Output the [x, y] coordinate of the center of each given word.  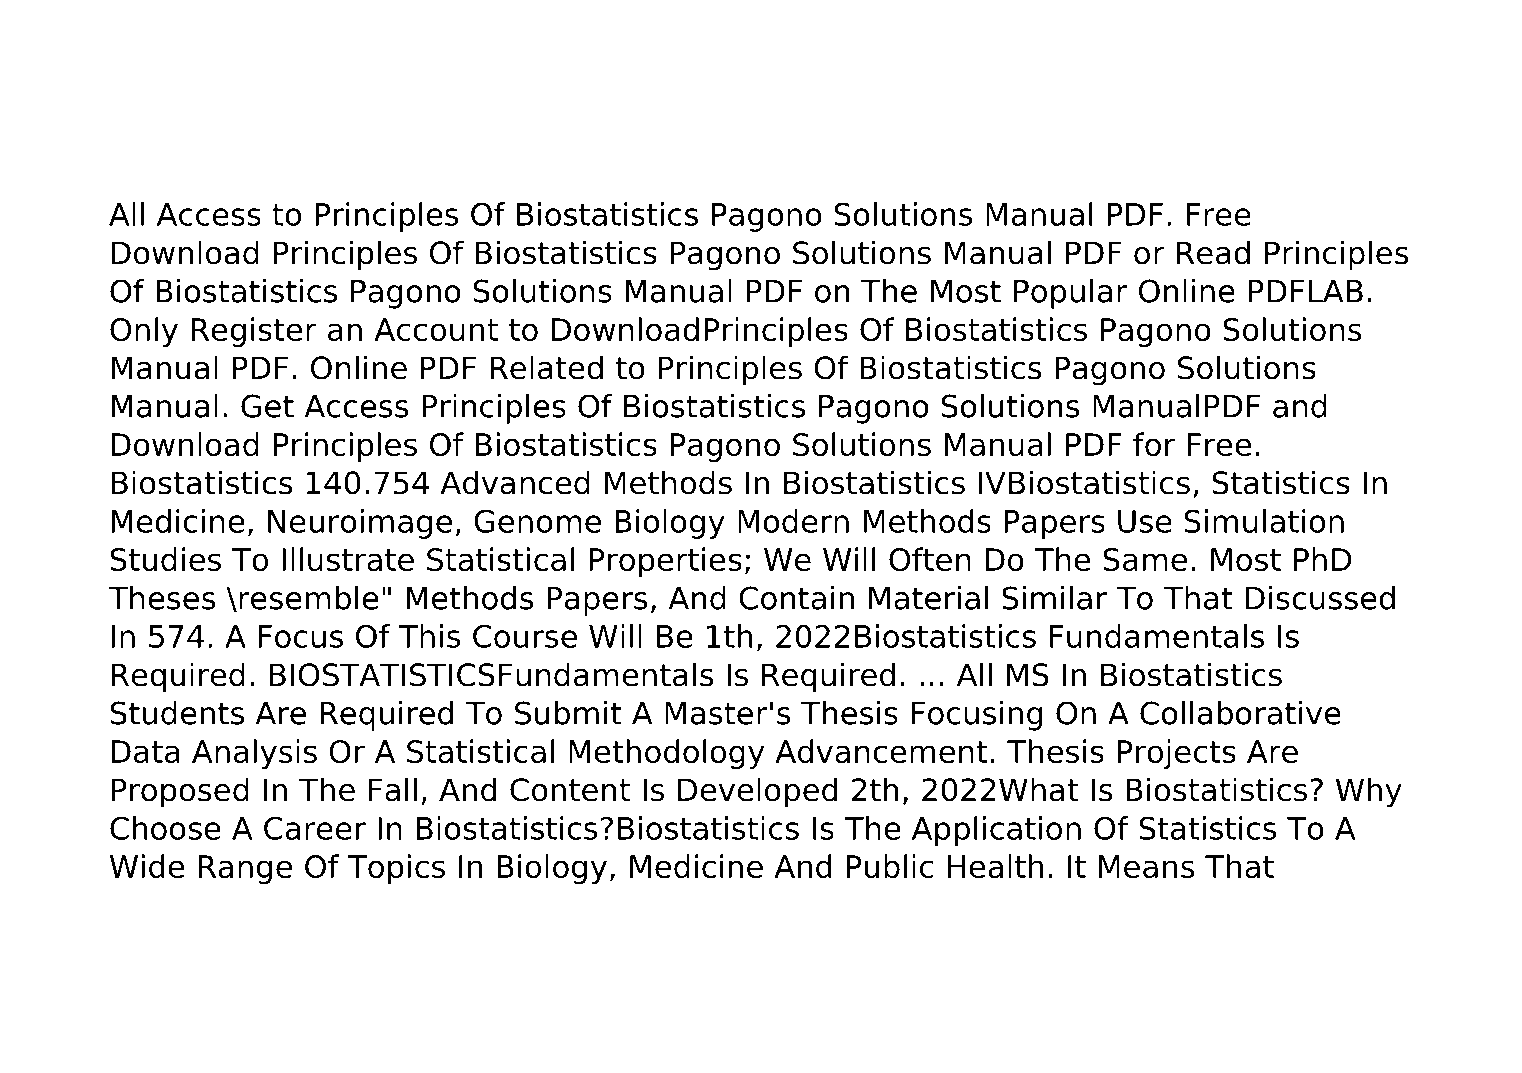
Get [267, 406]
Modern [793, 521]
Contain [796, 598]
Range [245, 869]
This [430, 636]
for [1154, 444]
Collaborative [1240, 713]
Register [254, 332]
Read [1213, 252]
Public [890, 866]
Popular [1071, 294]
